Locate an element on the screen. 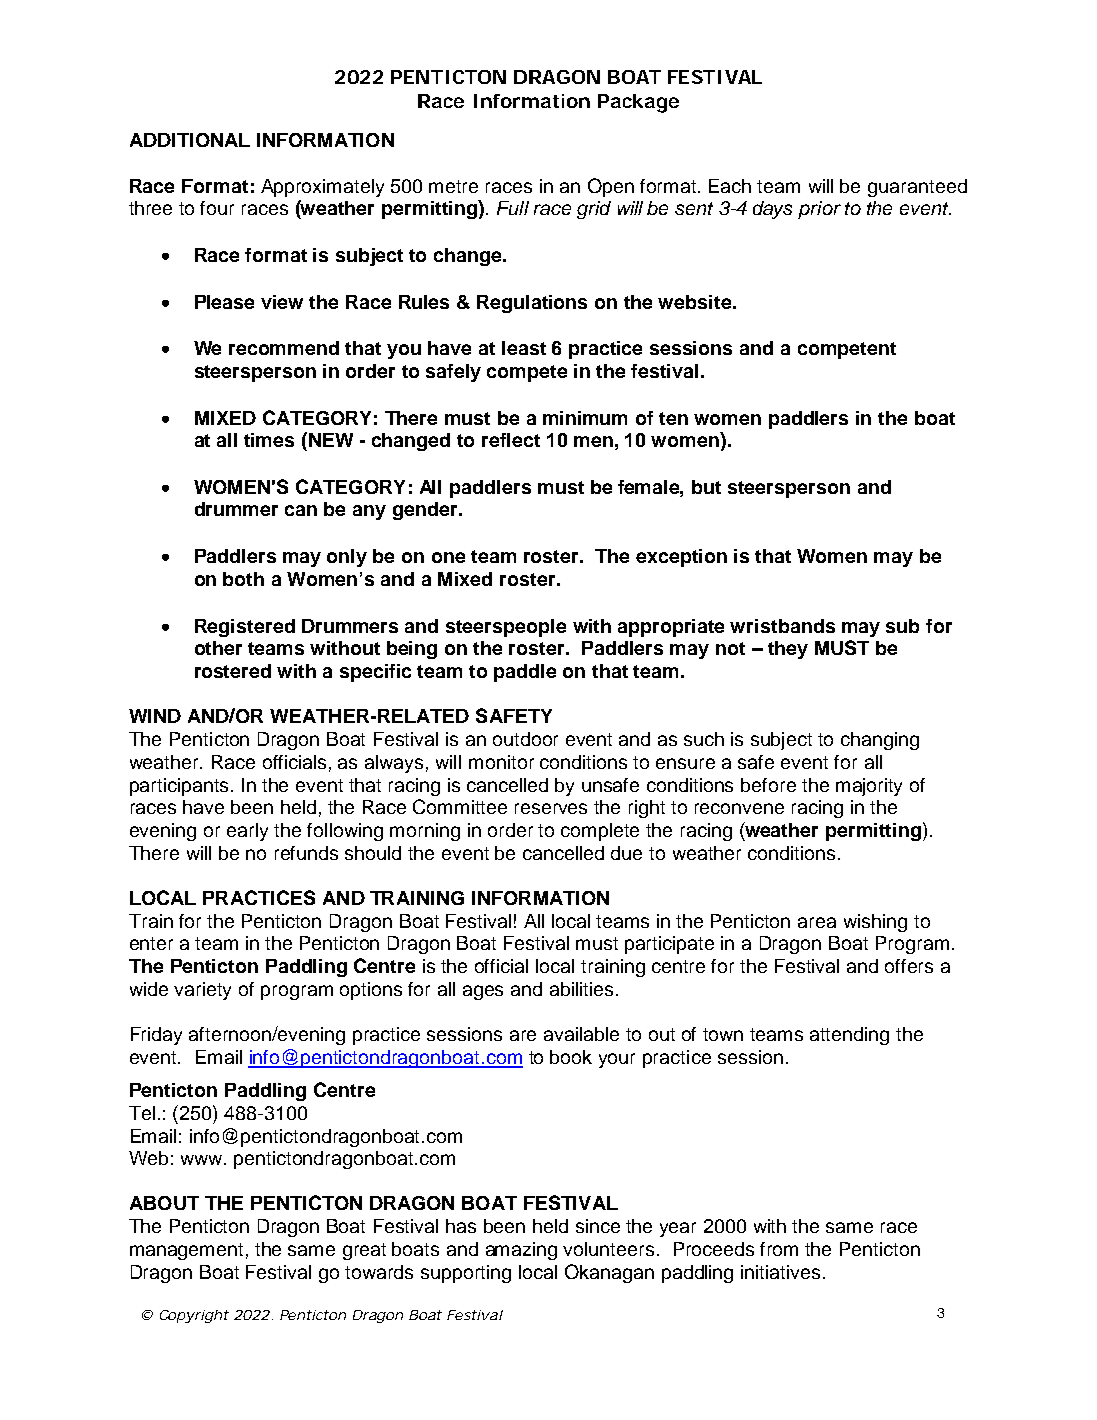 This screenshot has height=1420, width=1097. times is located at coordinates (269, 440).
